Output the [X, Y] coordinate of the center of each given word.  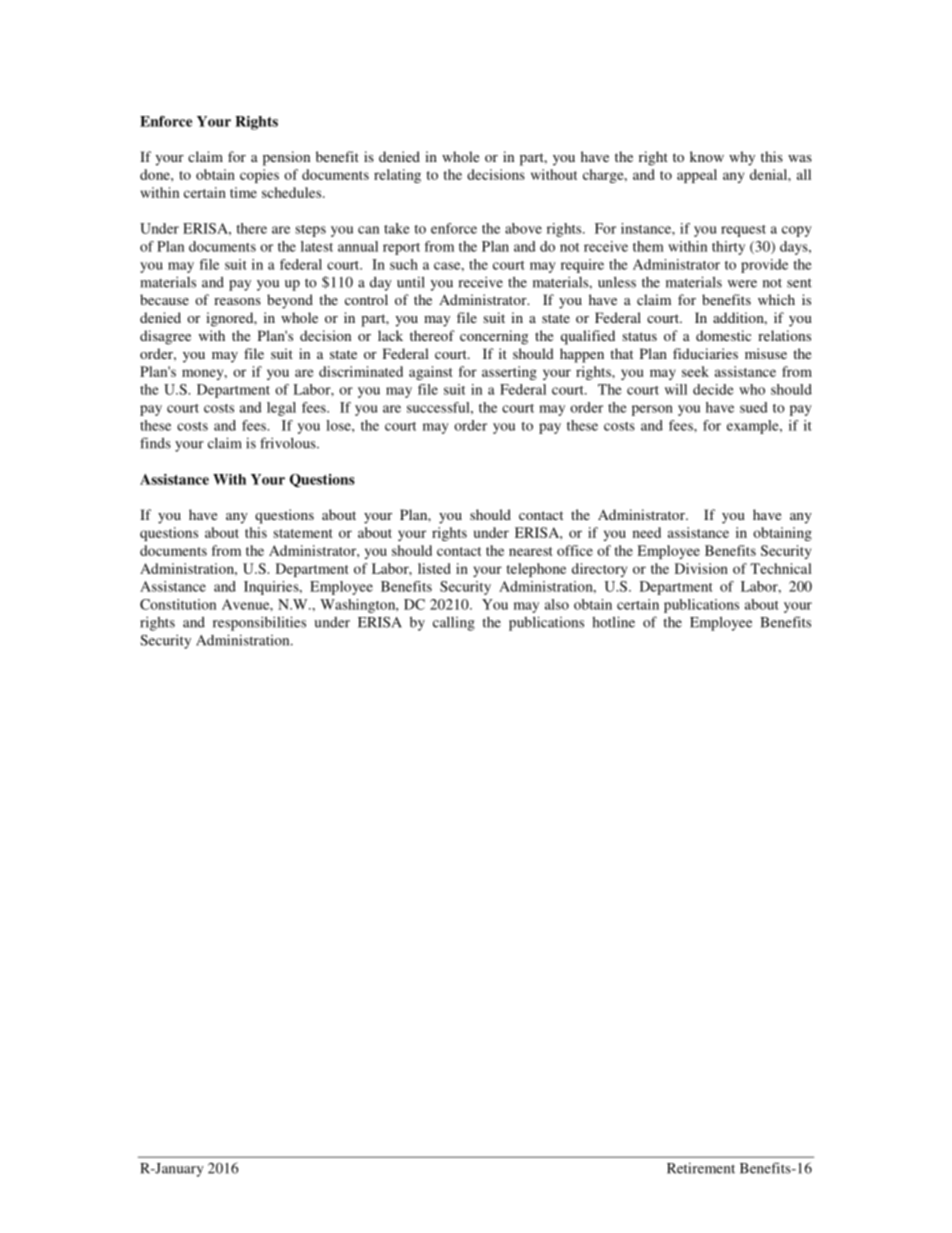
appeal [697, 176]
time [243, 192]
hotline [613, 622]
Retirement [701, 1168]
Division [701, 568]
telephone [536, 570]
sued [754, 407]
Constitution [178, 604]
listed [434, 568]
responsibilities [259, 623]
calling [454, 624]
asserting [509, 373]
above [523, 228]
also [557, 604]
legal [281, 409]
